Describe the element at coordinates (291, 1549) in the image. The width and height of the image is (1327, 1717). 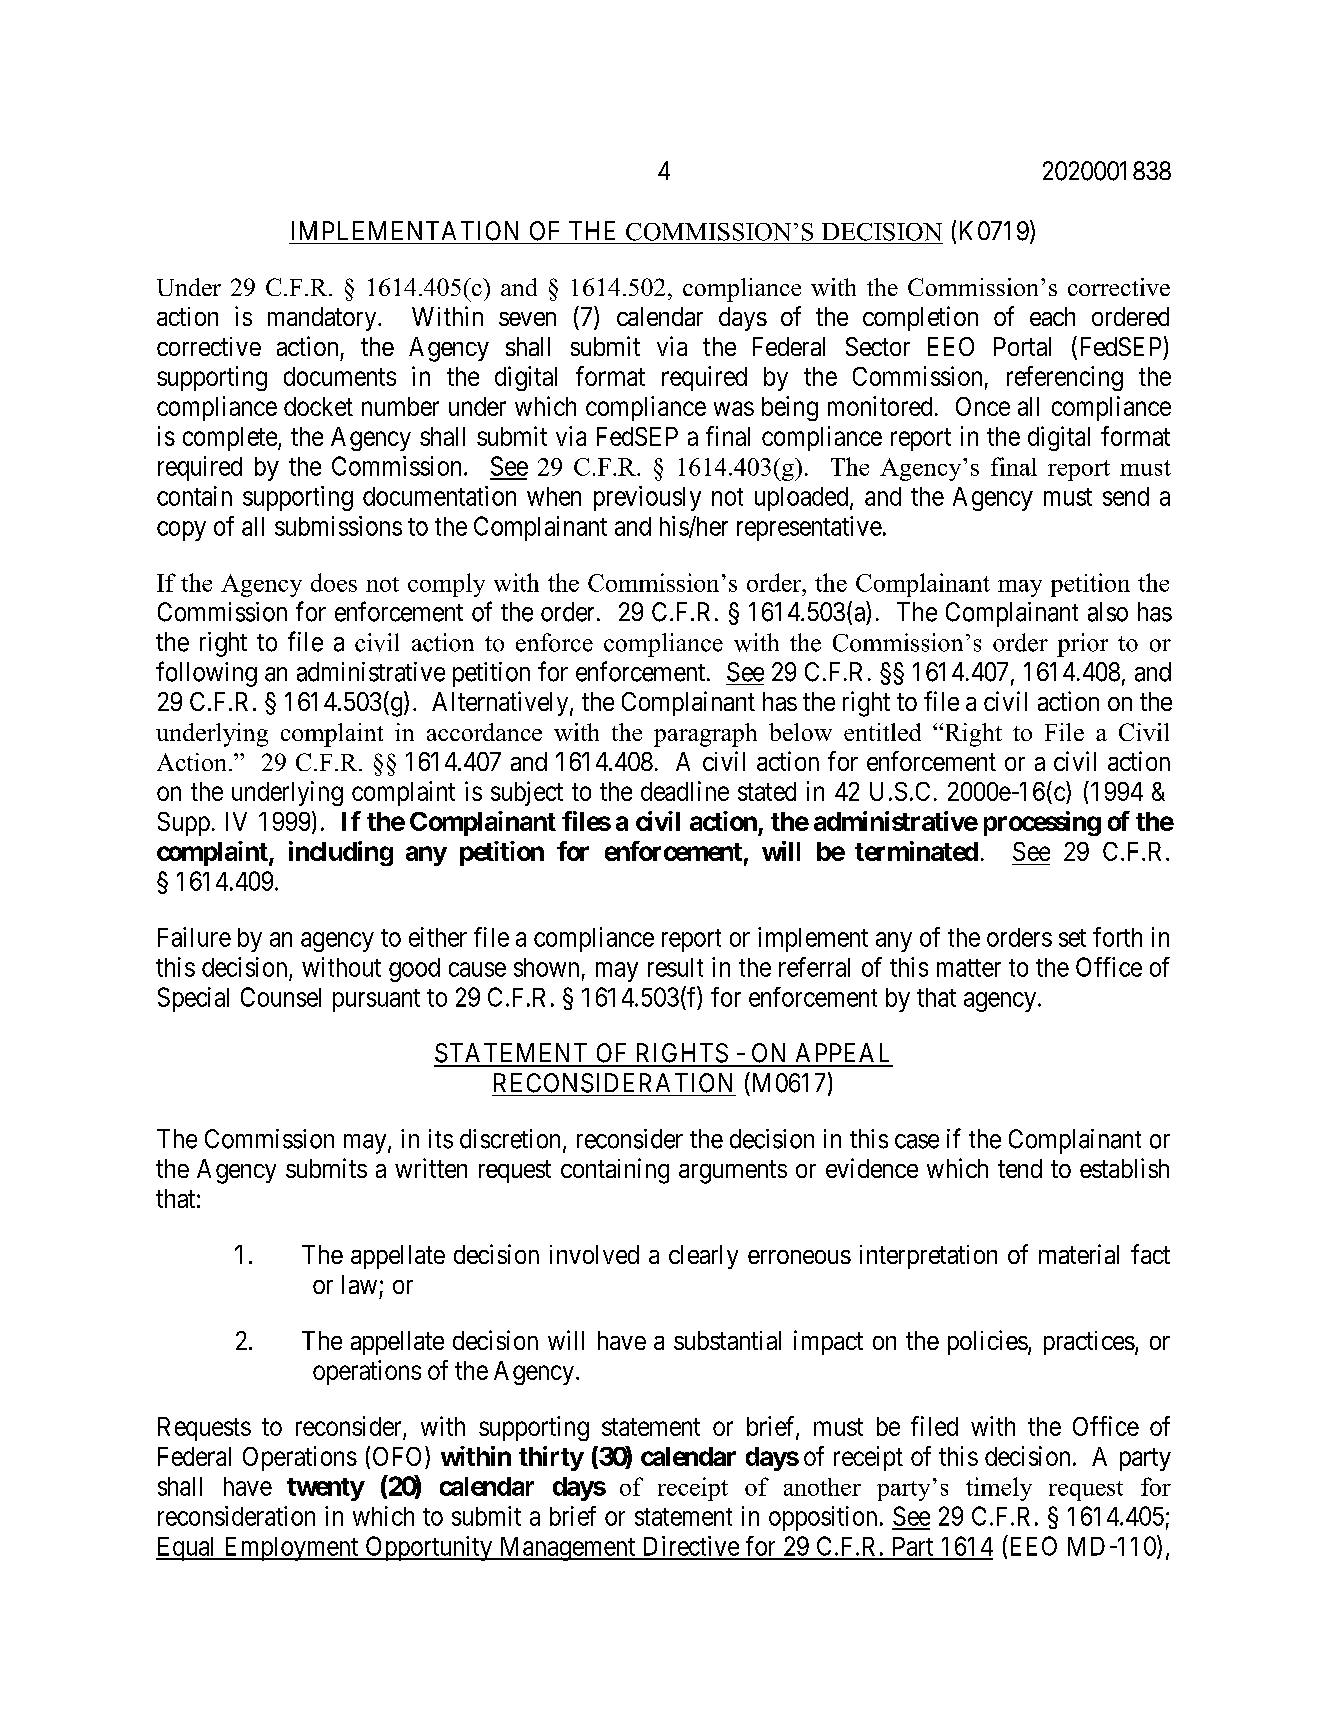
I see `Employment` at that location.
